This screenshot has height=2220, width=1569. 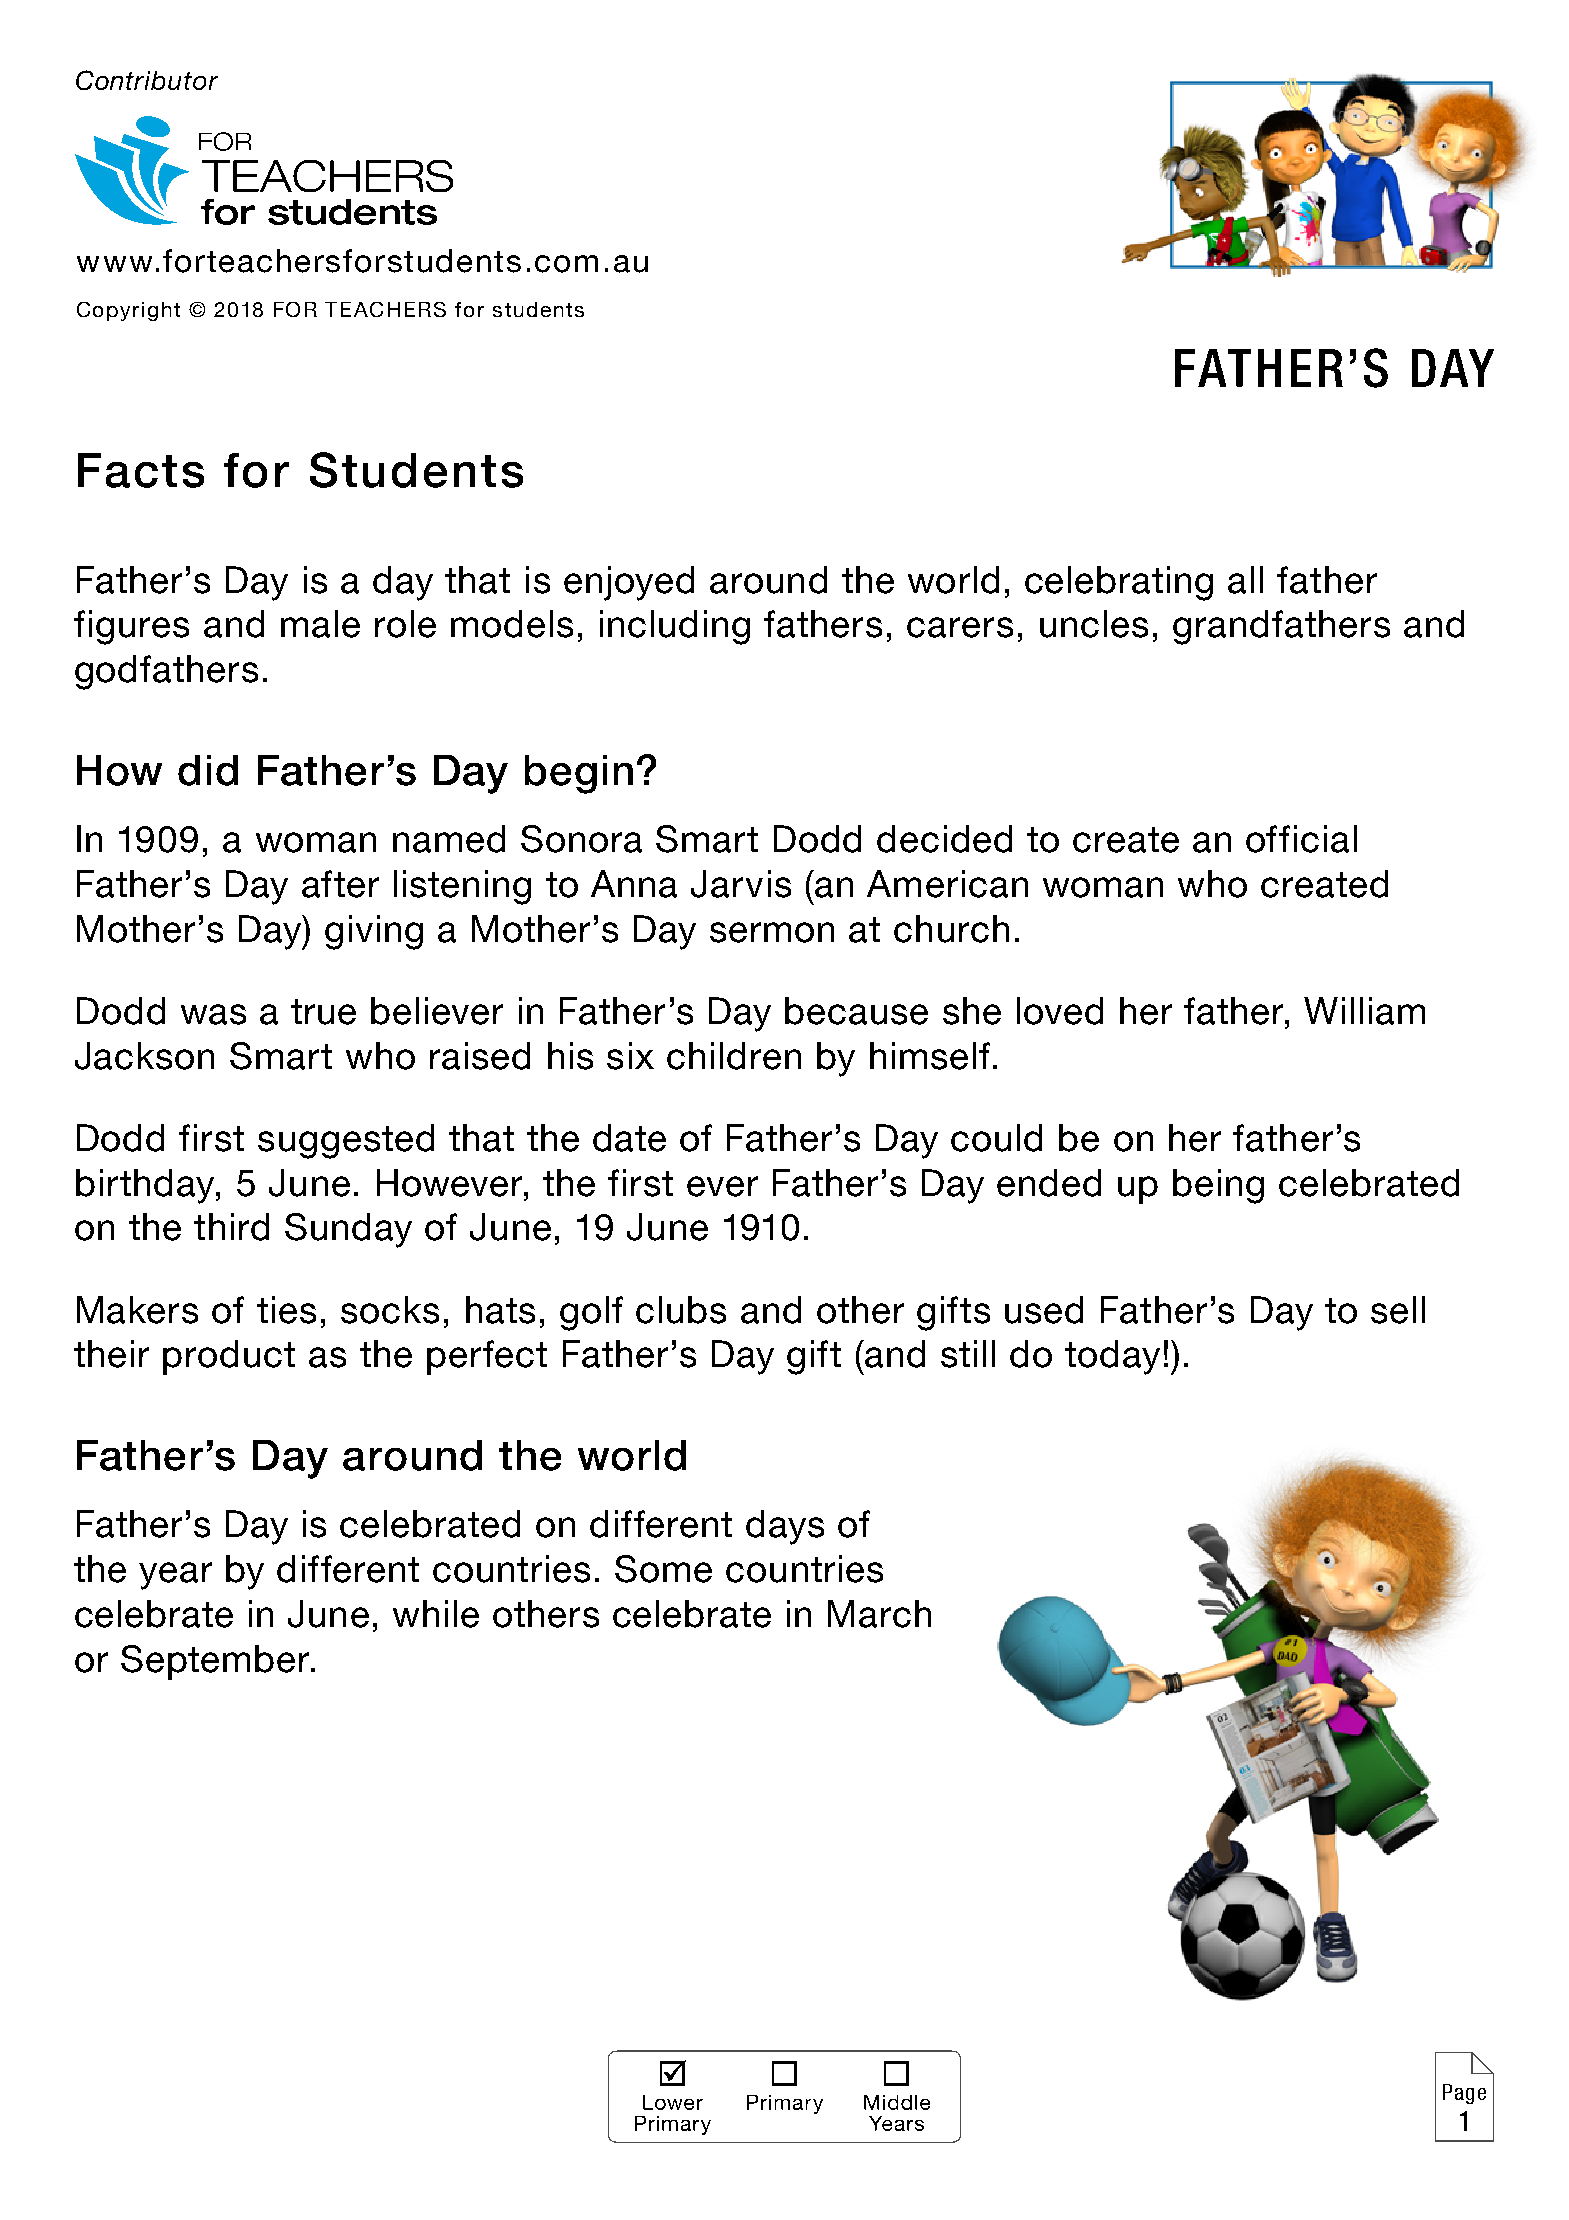 I want to click on all, so click(x=1245, y=580).
